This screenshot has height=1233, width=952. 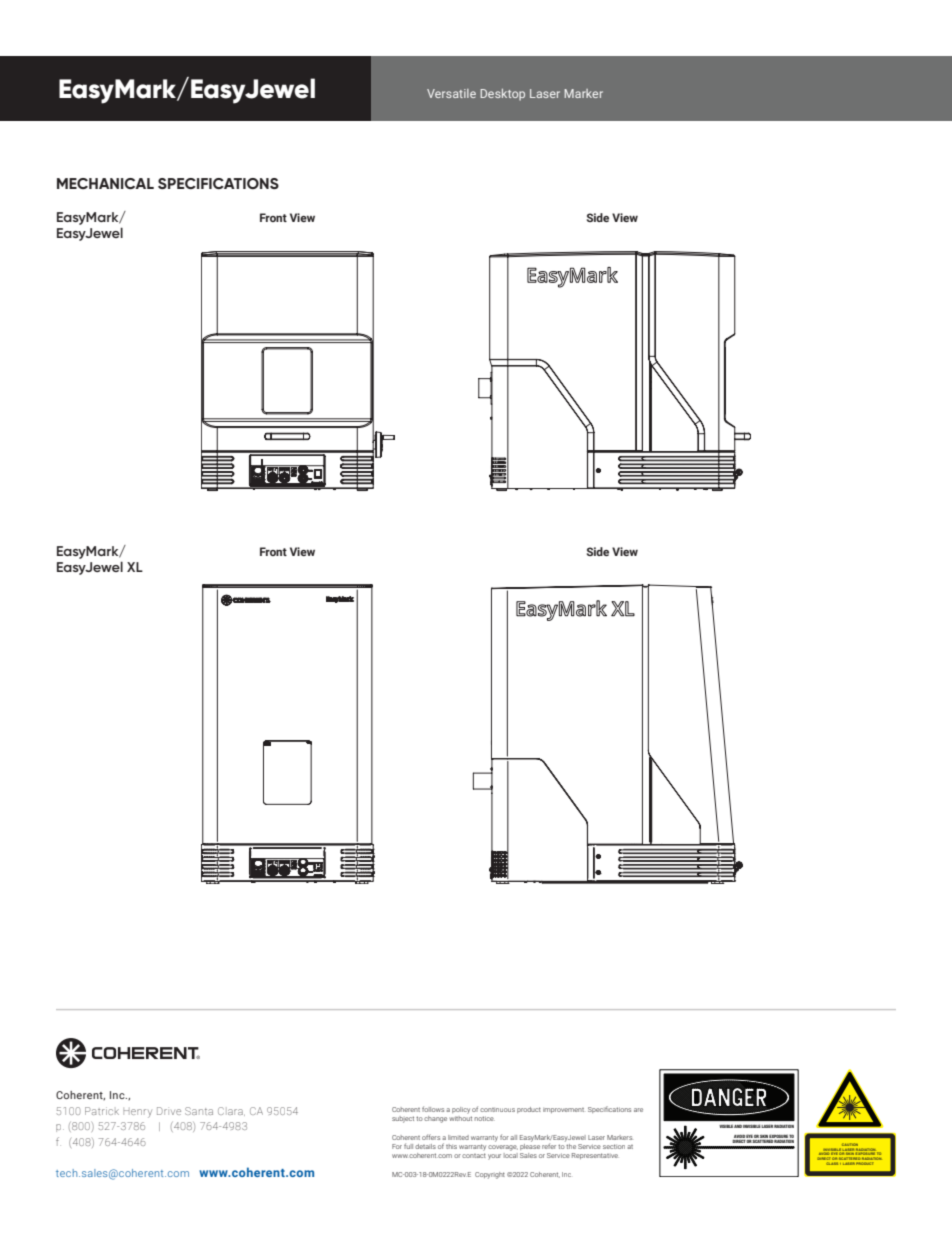 What do you see at coordinates (105, 183) in the screenshot?
I see `MECHANICAL` at bounding box center [105, 183].
